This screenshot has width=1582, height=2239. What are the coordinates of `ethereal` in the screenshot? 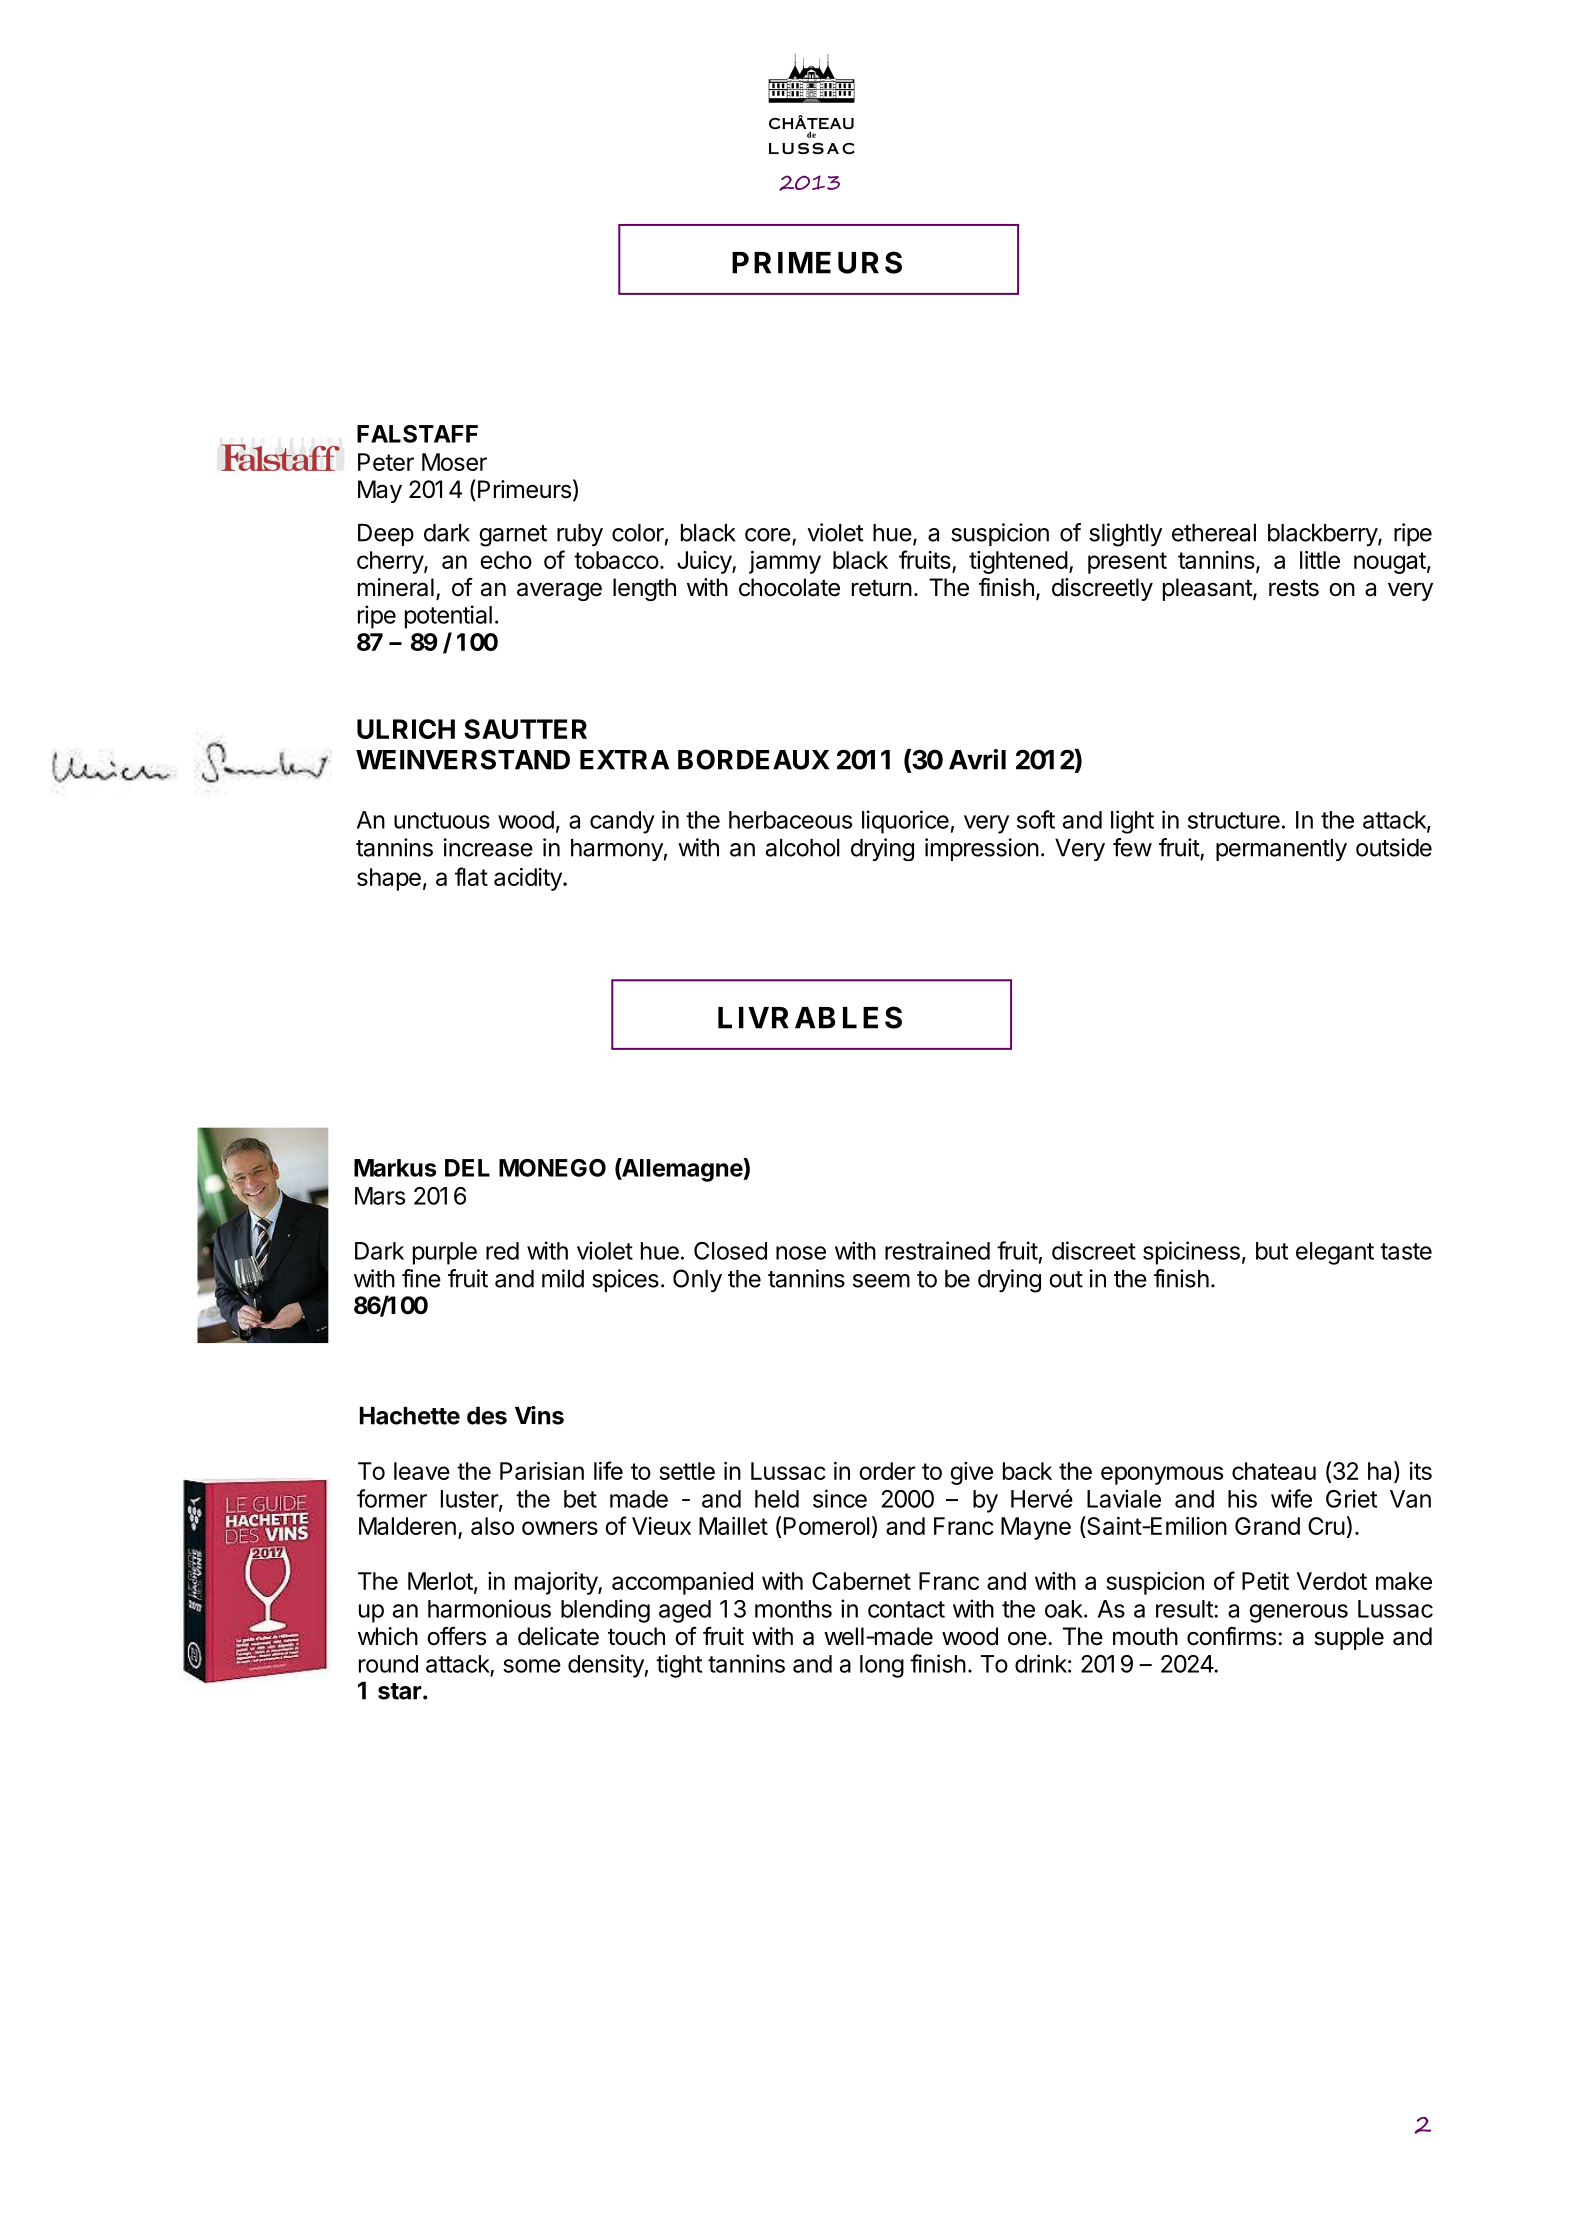 It's located at (1214, 533).
